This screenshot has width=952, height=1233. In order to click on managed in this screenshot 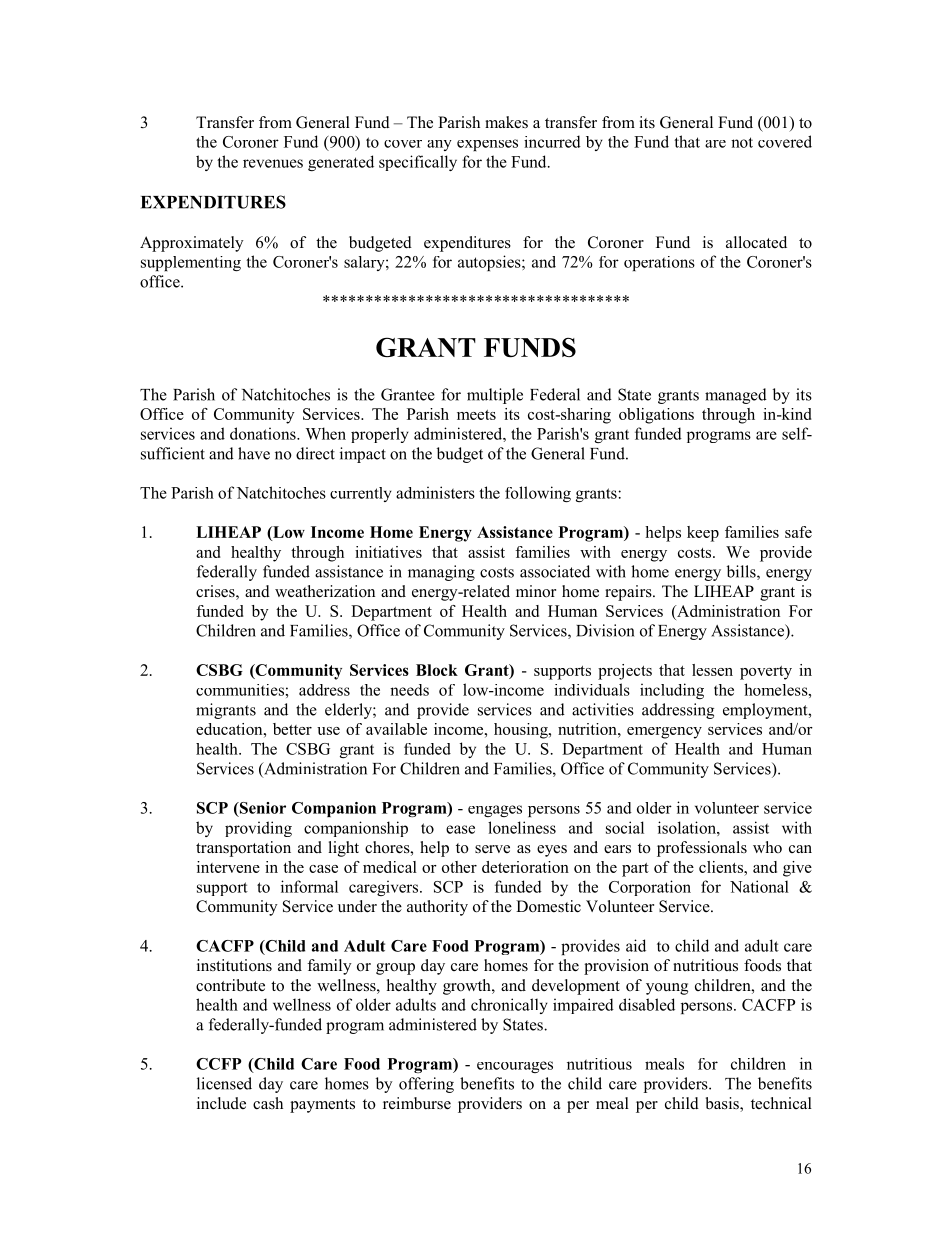, I will do `click(736, 396)`.
